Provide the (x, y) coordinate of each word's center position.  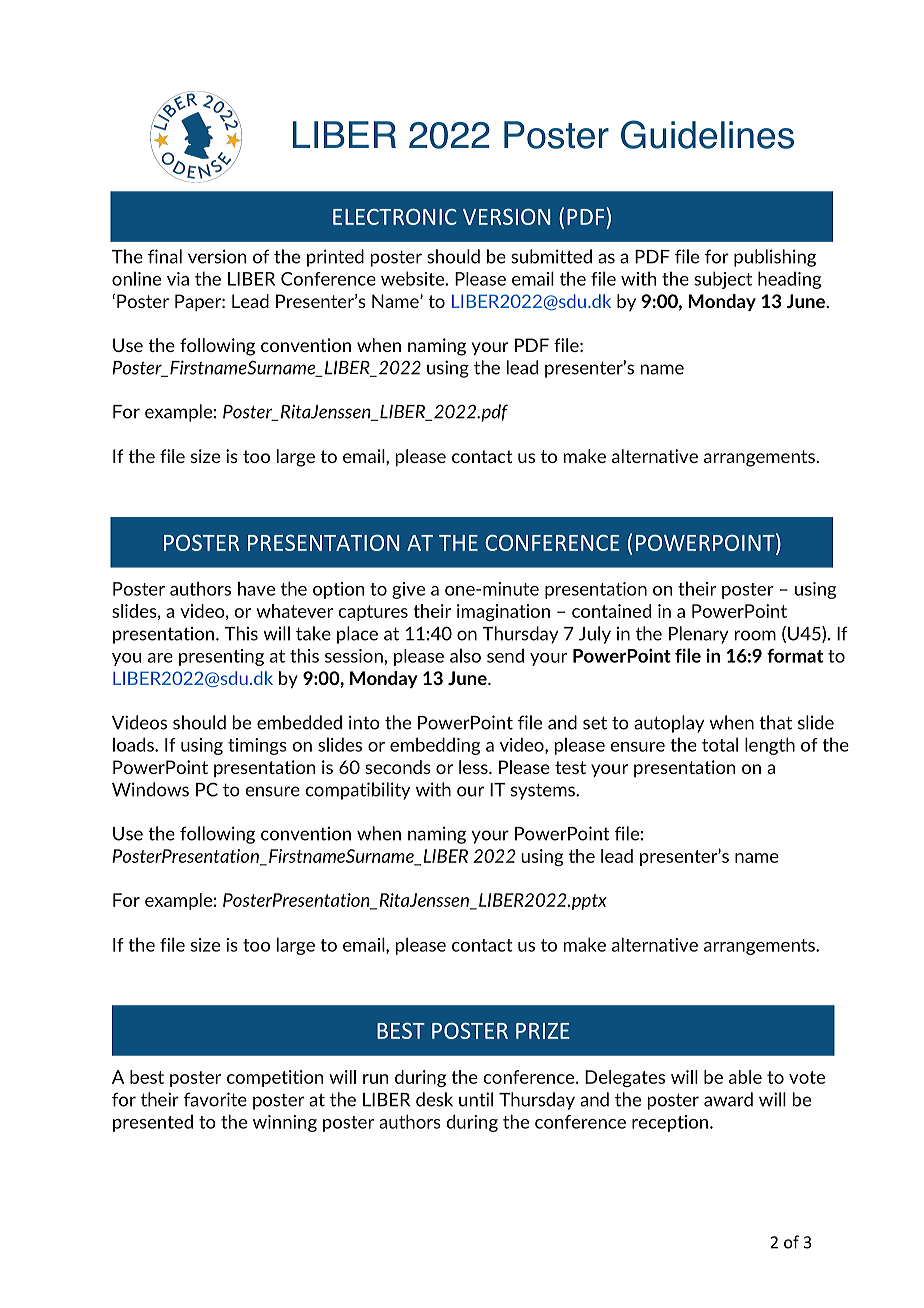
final (165, 256)
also (465, 655)
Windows (150, 789)
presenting (221, 657)
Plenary (698, 635)
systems (544, 791)
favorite (215, 1099)
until (476, 1099)
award (728, 1099)
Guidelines (707, 134)
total (720, 744)
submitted (551, 256)
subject (723, 280)
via (178, 279)
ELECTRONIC (395, 217)
